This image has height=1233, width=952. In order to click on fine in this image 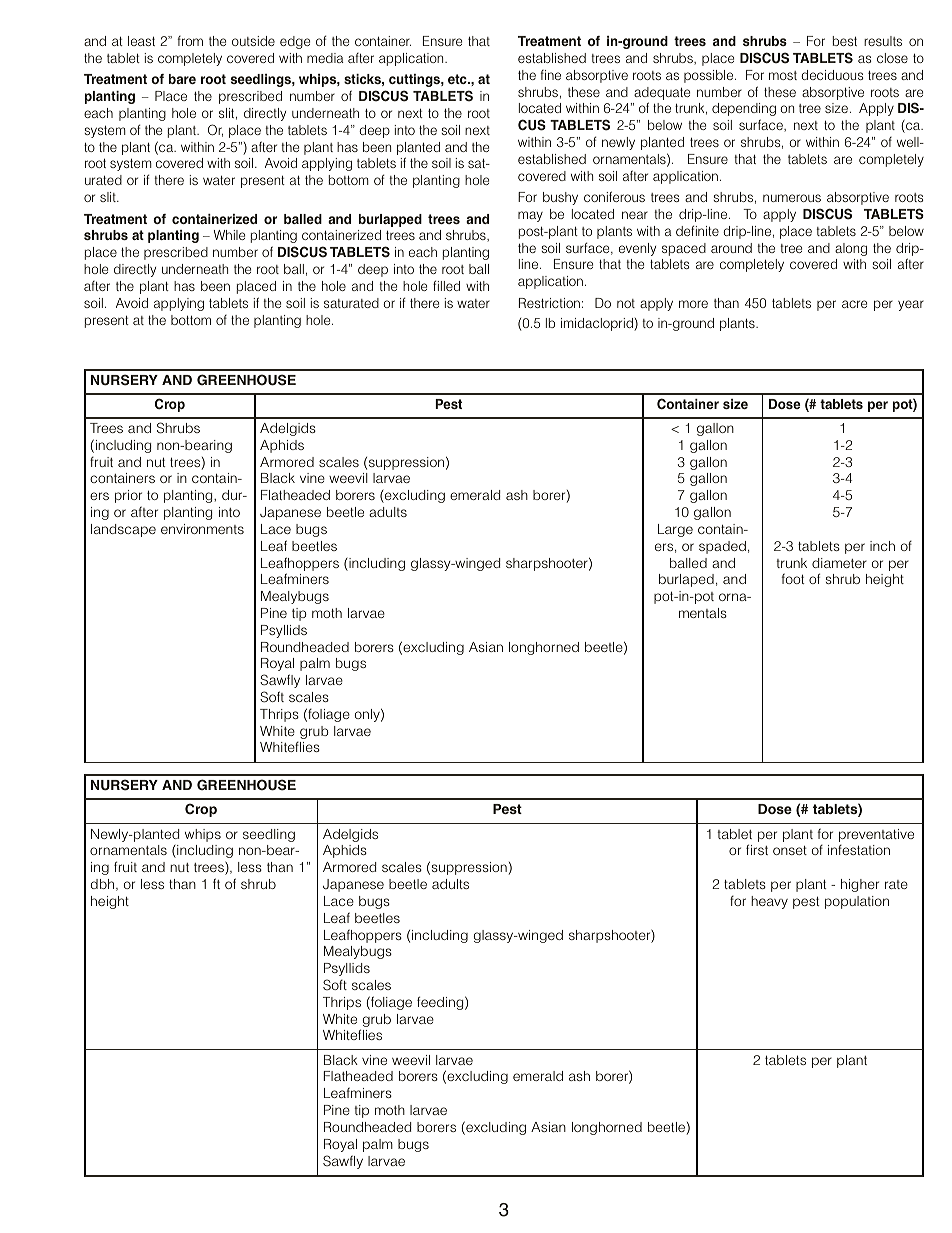, I will do `click(550, 75)`.
